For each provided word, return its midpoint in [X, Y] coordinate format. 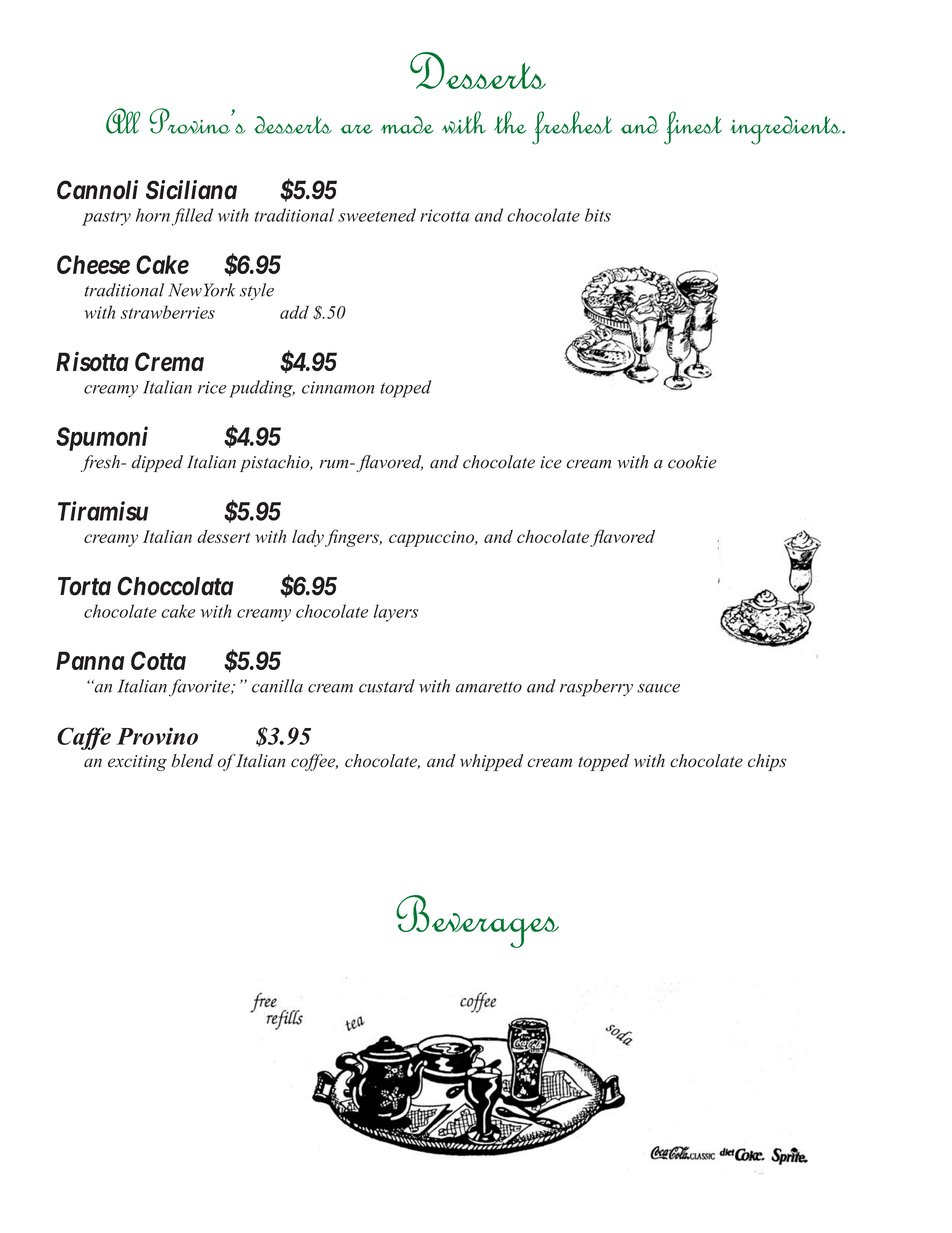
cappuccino [433, 539]
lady [309, 538]
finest [693, 128]
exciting [137, 763]
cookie [692, 462]
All [123, 121]
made [407, 125]
